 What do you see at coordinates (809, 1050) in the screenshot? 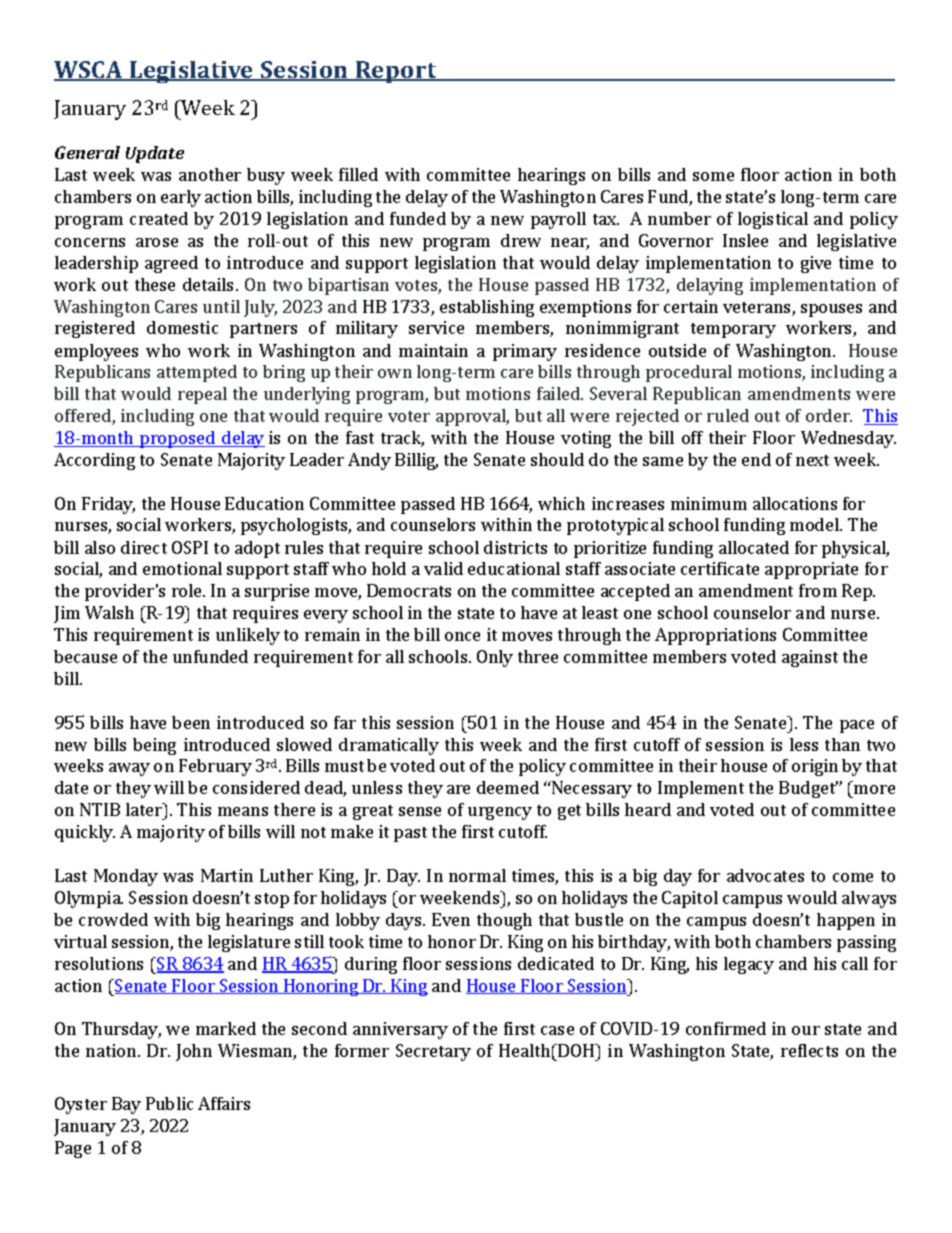
I see `reflects` at bounding box center [809, 1050].
